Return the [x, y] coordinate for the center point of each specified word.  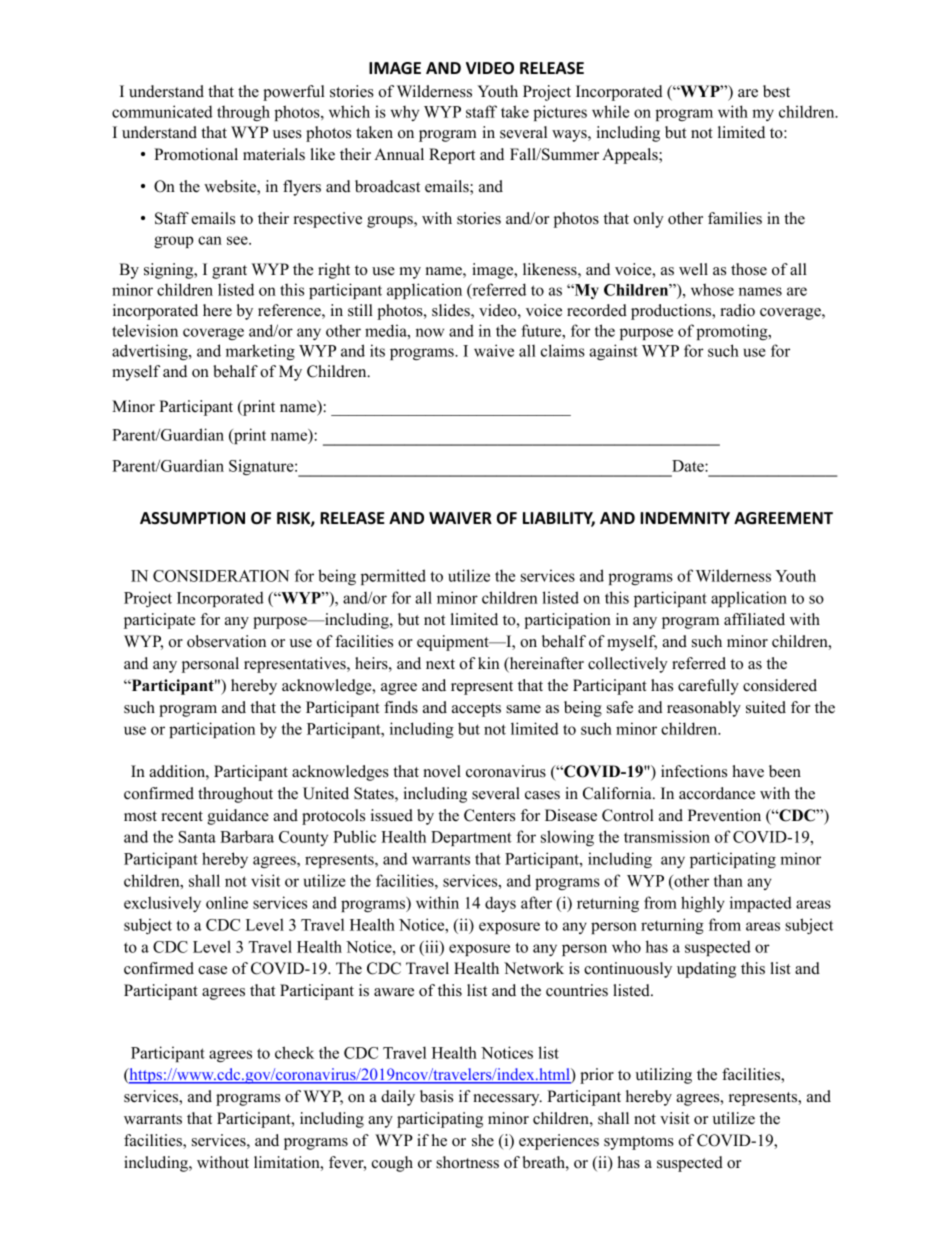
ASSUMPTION [192, 518]
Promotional [196, 154]
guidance [238, 817]
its [377, 350]
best [776, 91]
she [483, 1140]
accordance [717, 793]
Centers [489, 815]
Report [452, 156]
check [294, 1052]
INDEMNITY [685, 518]
